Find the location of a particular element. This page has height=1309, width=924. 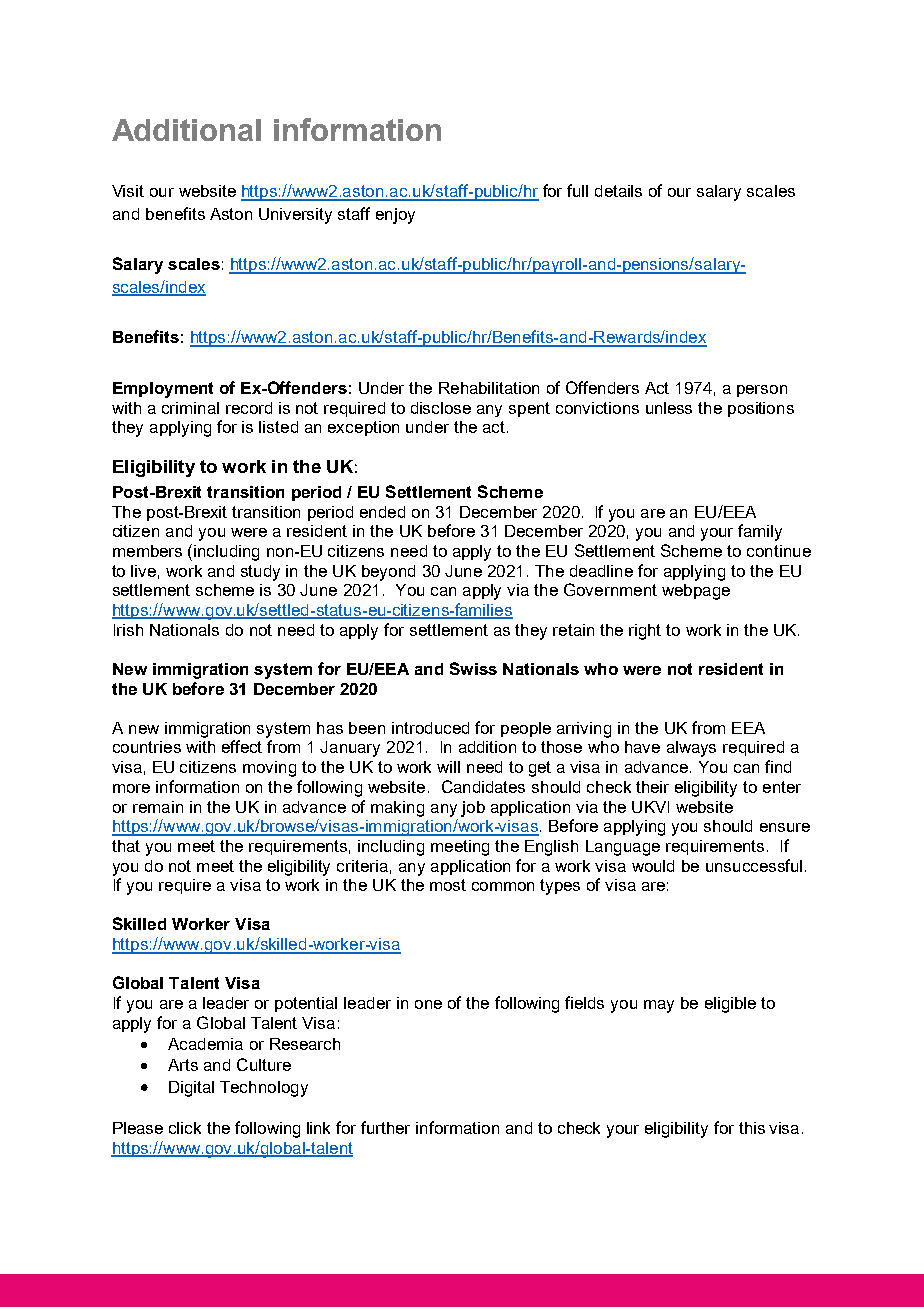

enjoy is located at coordinates (395, 216).
